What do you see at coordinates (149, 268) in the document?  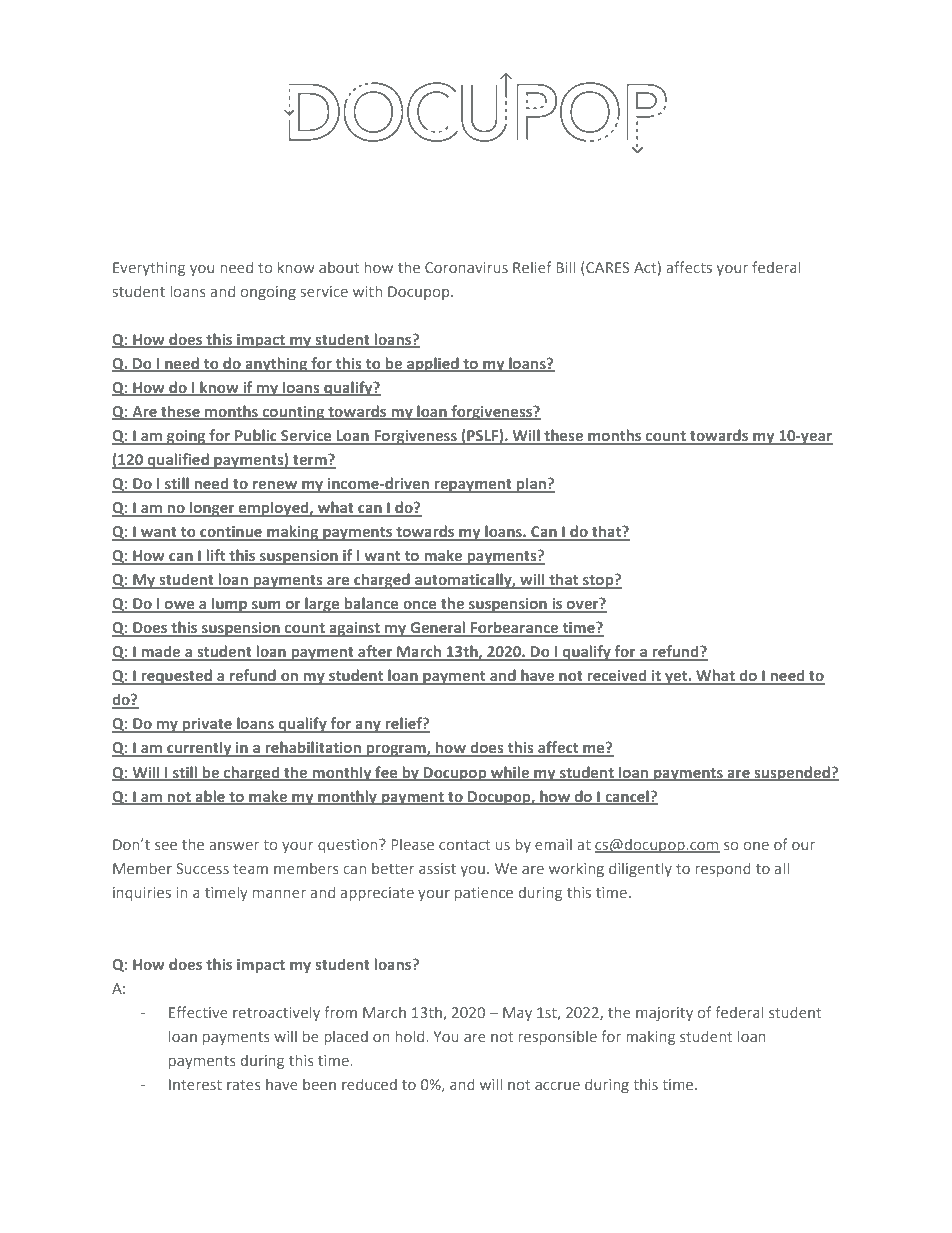 I see `Everything` at bounding box center [149, 268].
